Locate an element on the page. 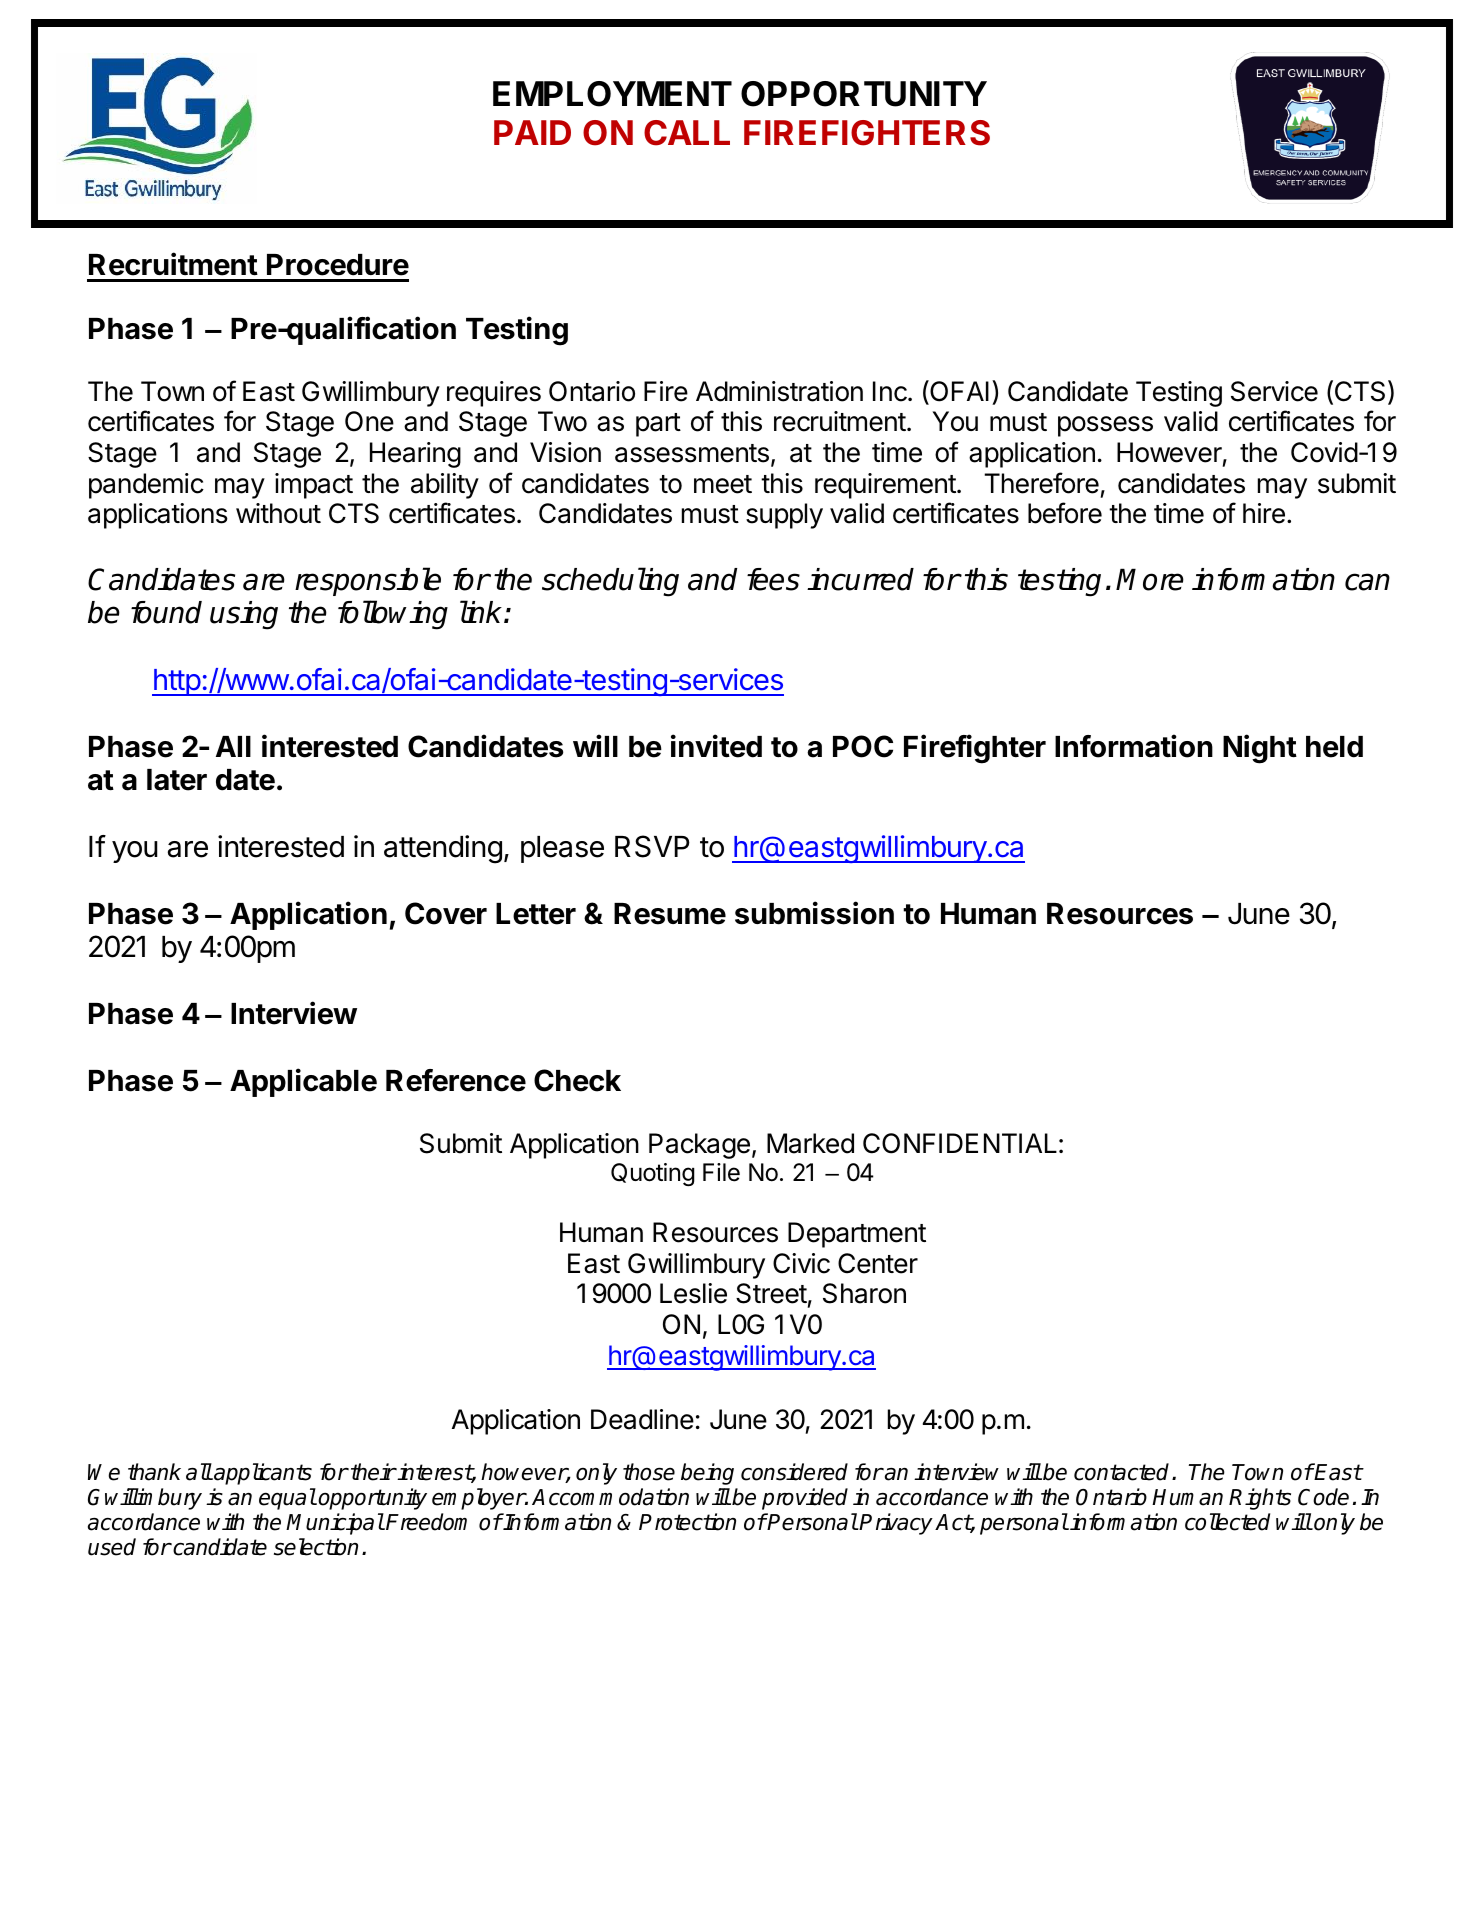 This image has width=1483, height=1919. Procedure is located at coordinates (338, 265).
